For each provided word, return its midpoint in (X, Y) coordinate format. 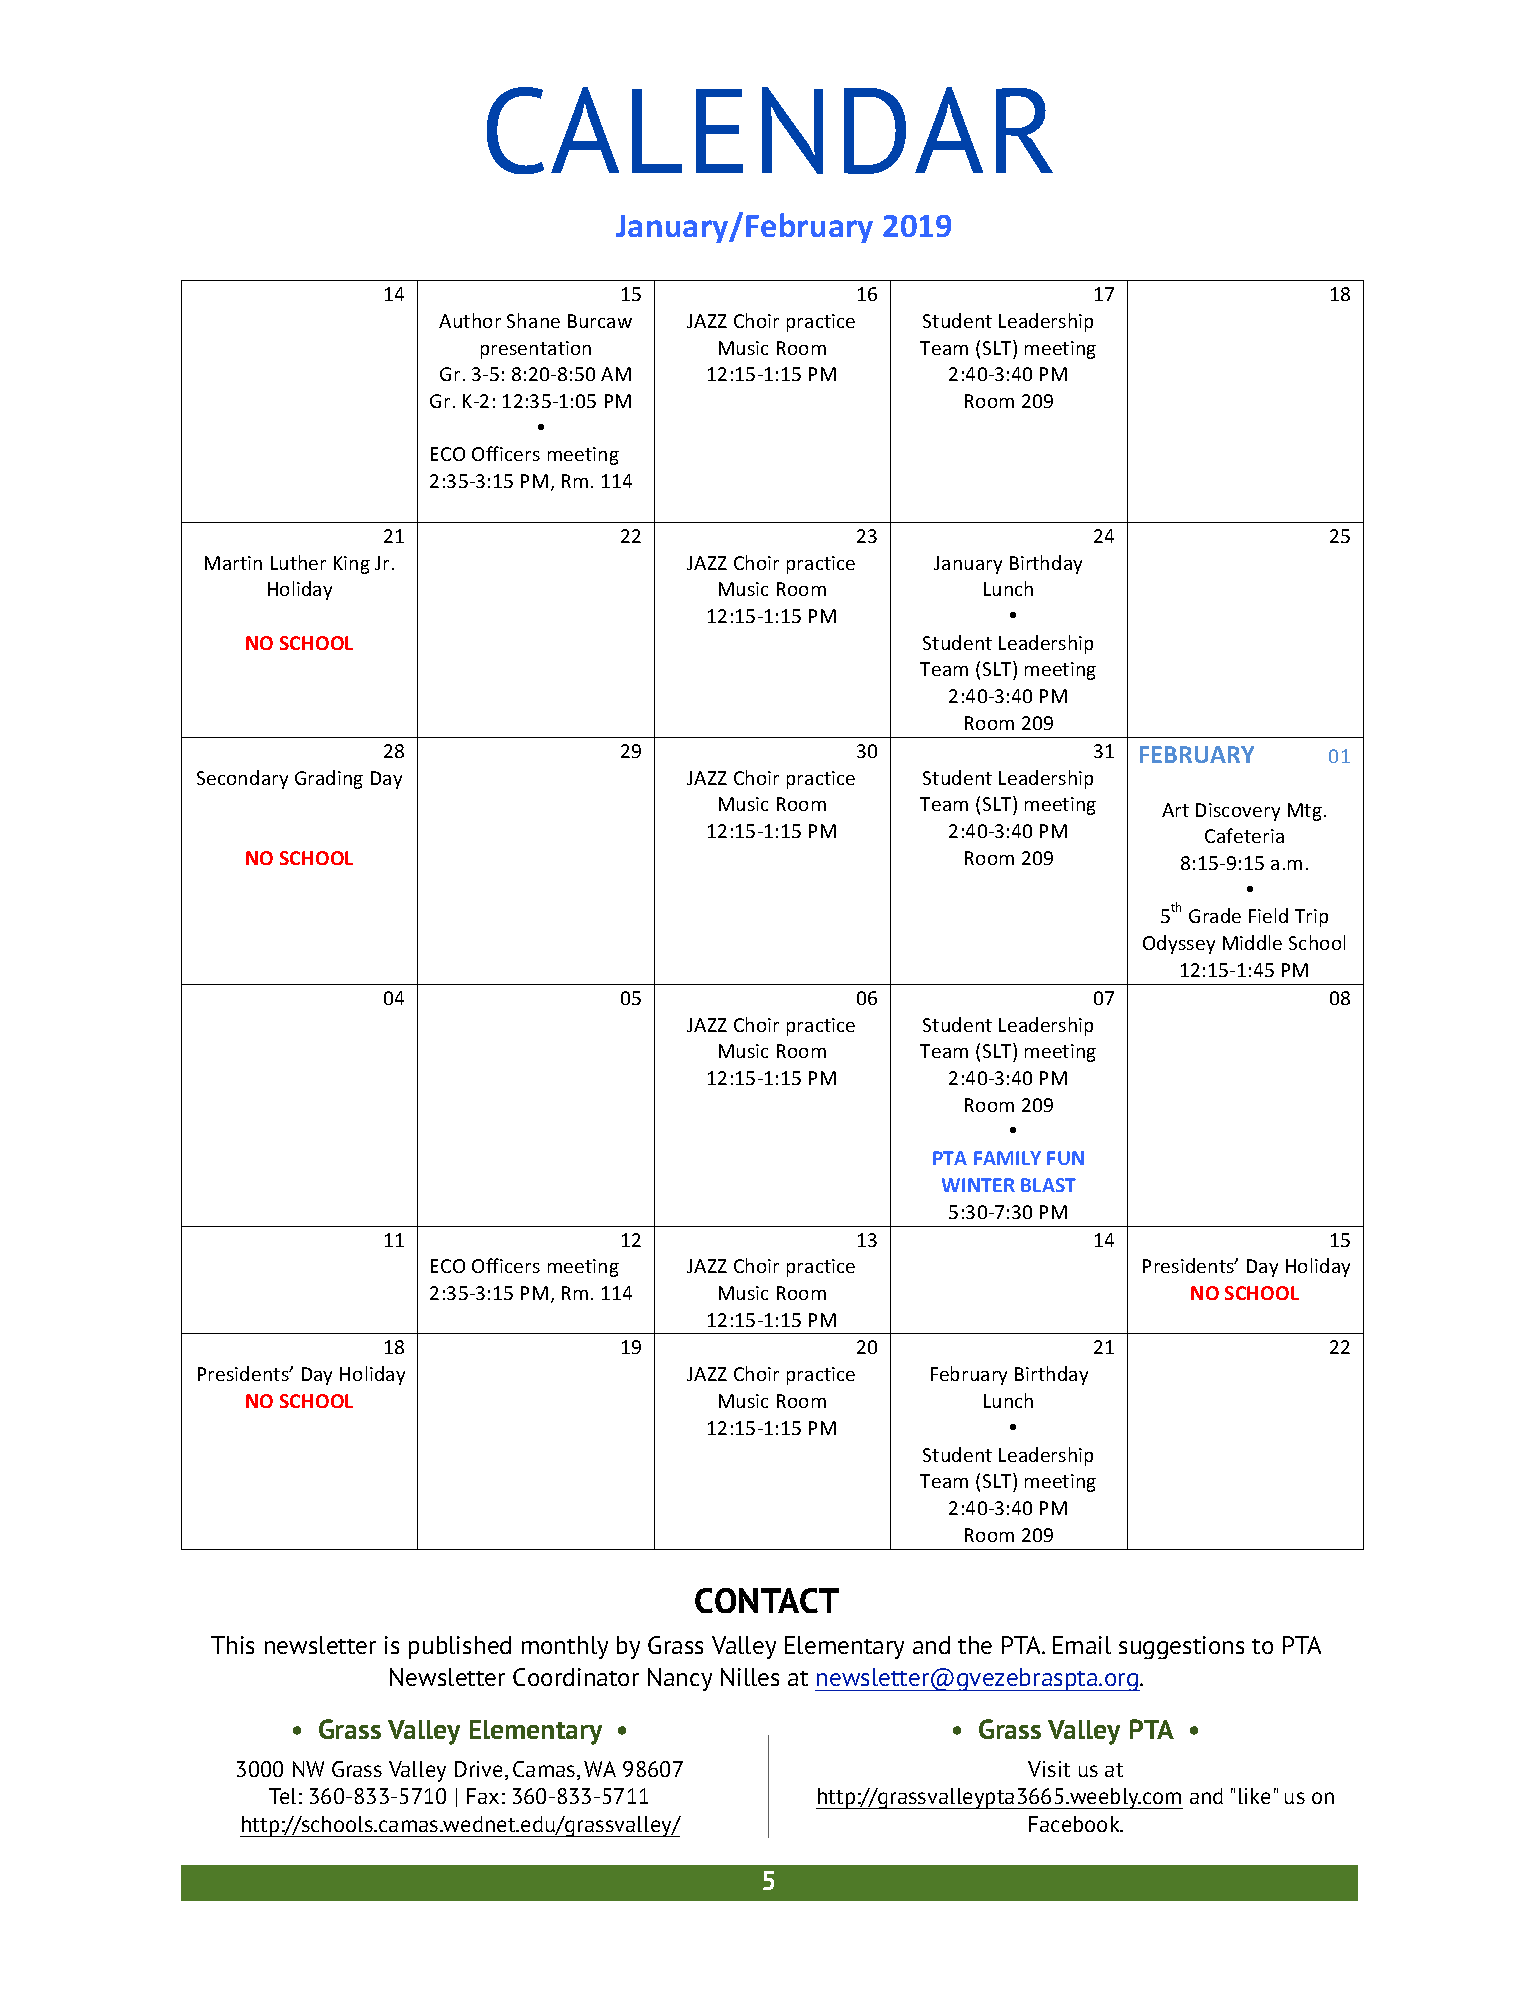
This (232, 1645)
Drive (480, 1770)
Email (1082, 1645)
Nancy (680, 1679)
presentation (536, 350)
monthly (565, 1647)
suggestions (1181, 1647)
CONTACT (767, 1600)
